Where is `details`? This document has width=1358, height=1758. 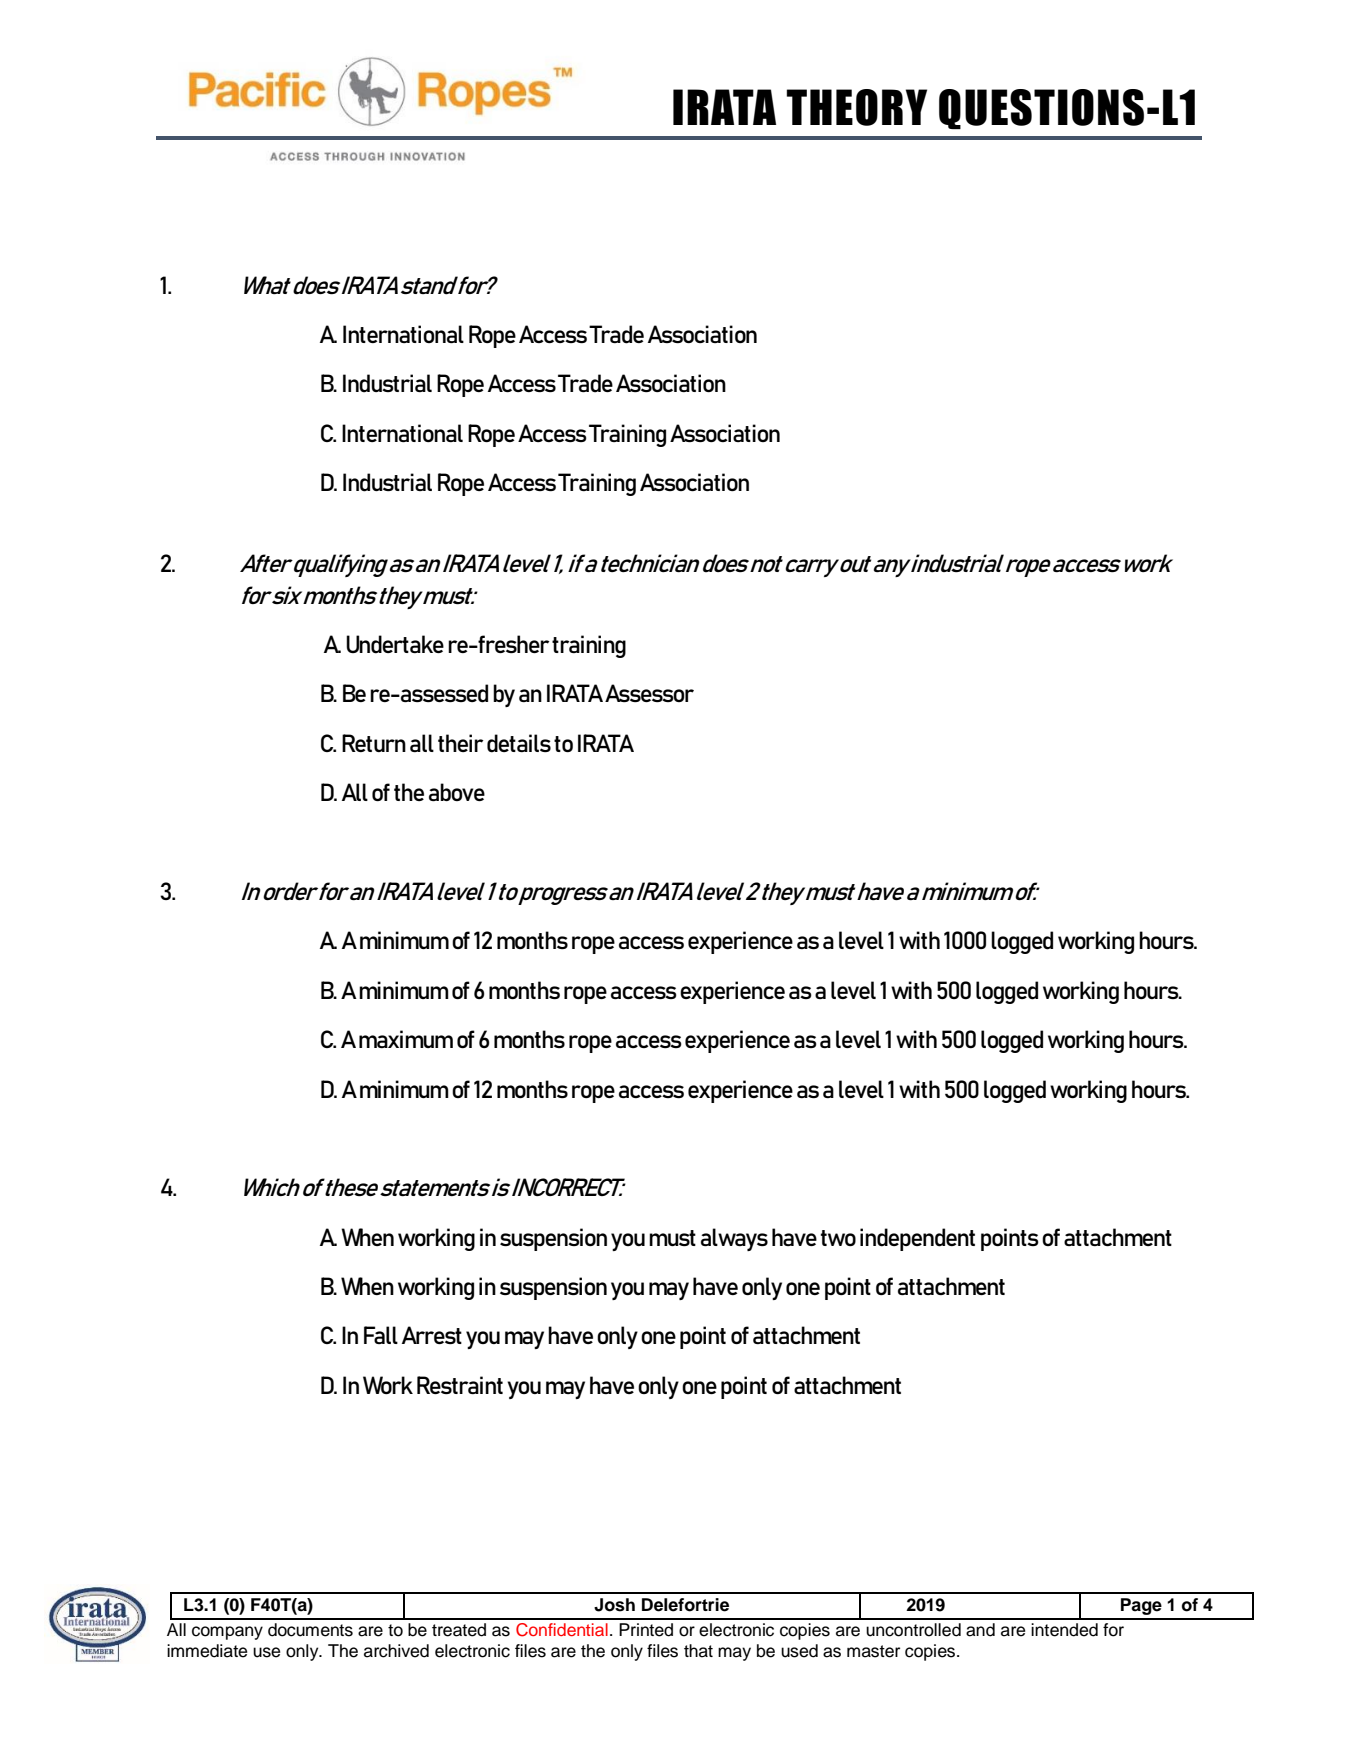
details is located at coordinates (519, 743).
